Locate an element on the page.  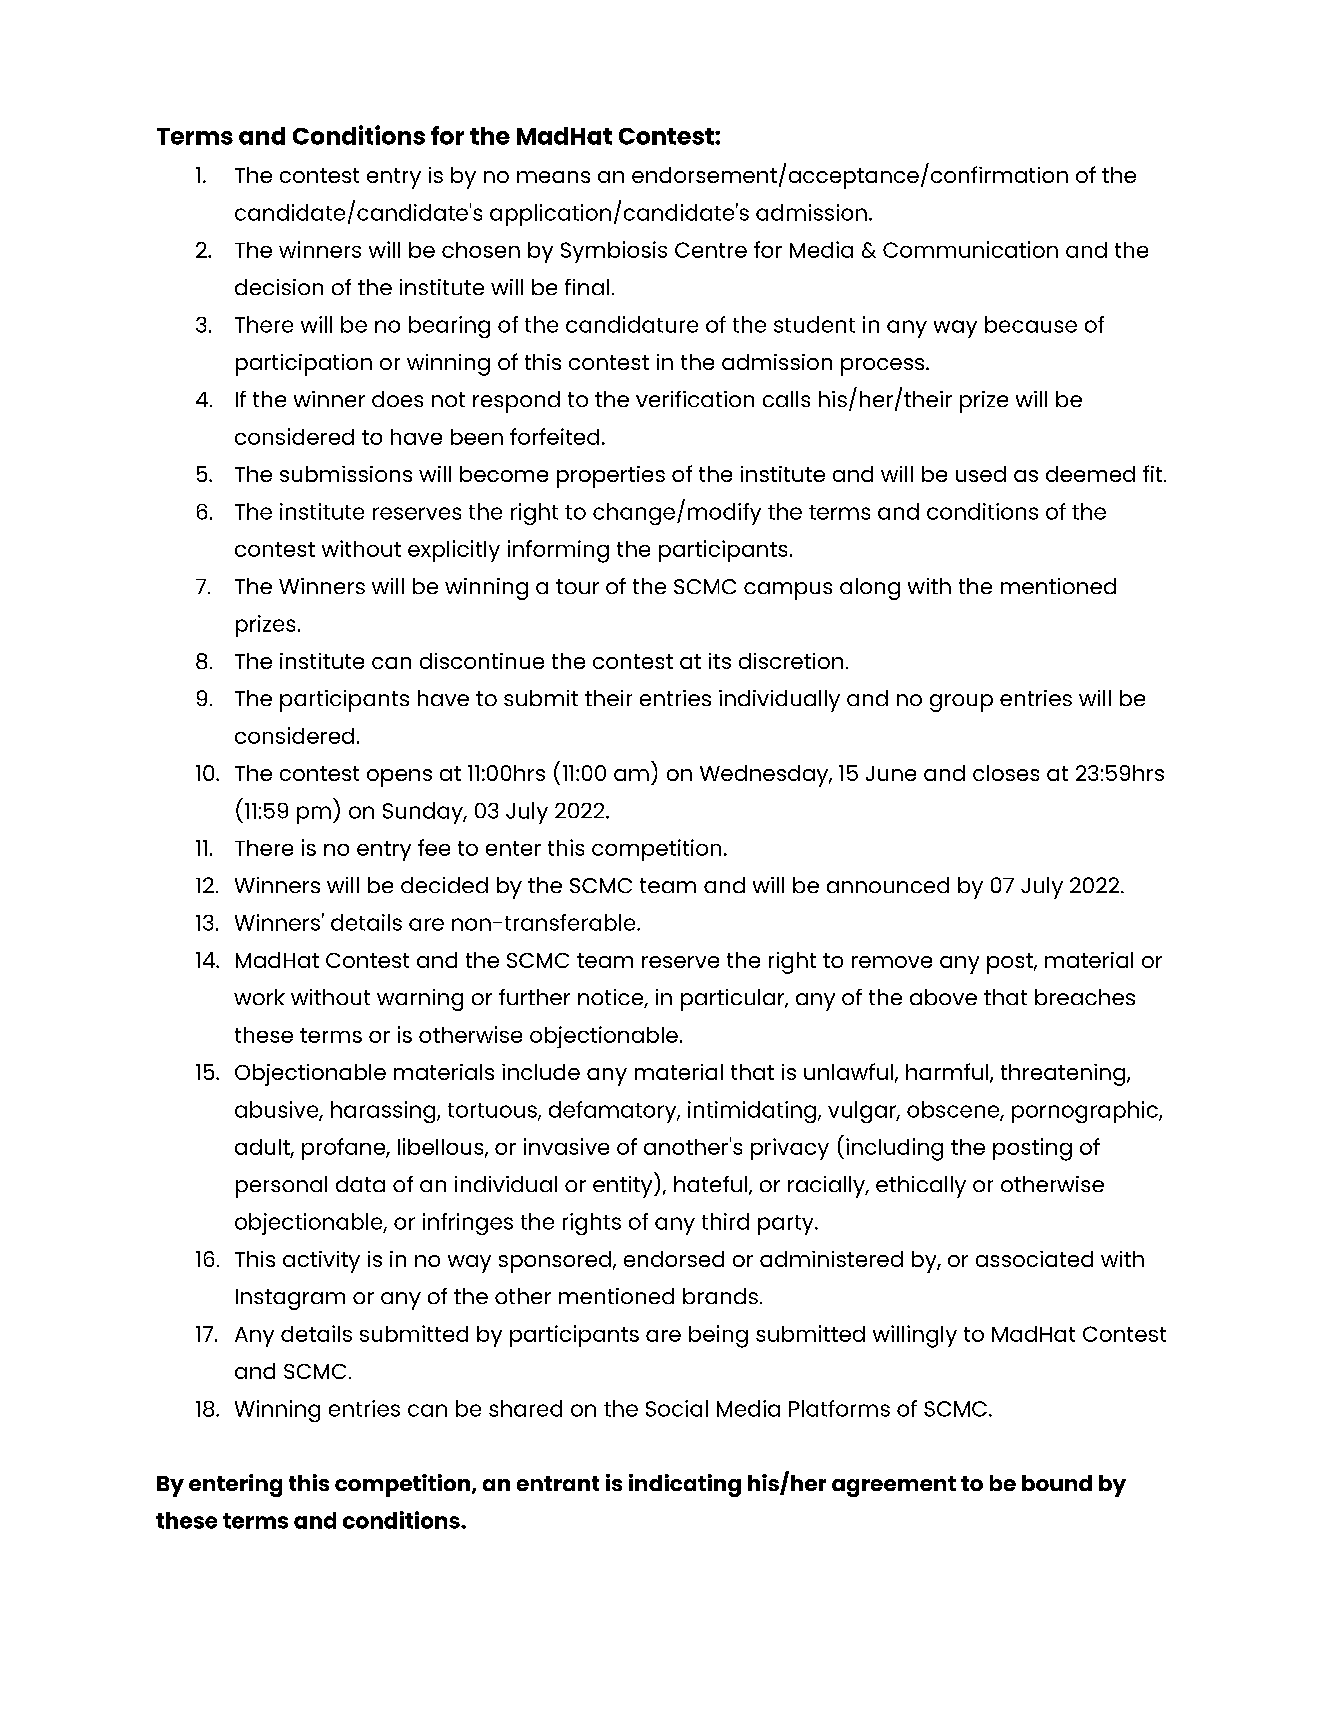
bound is located at coordinates (1057, 1483).
